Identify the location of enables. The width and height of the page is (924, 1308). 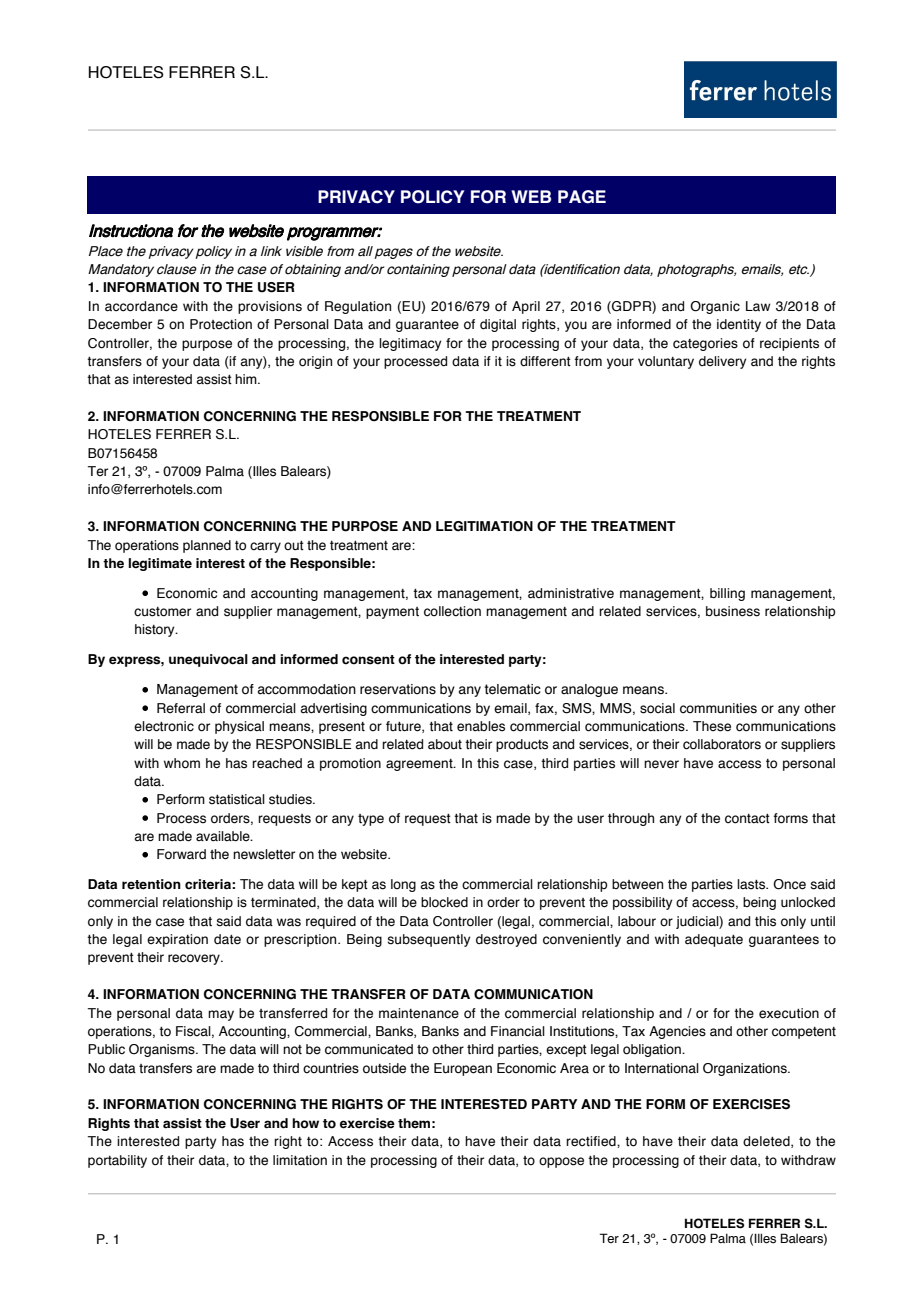
(481, 726).
